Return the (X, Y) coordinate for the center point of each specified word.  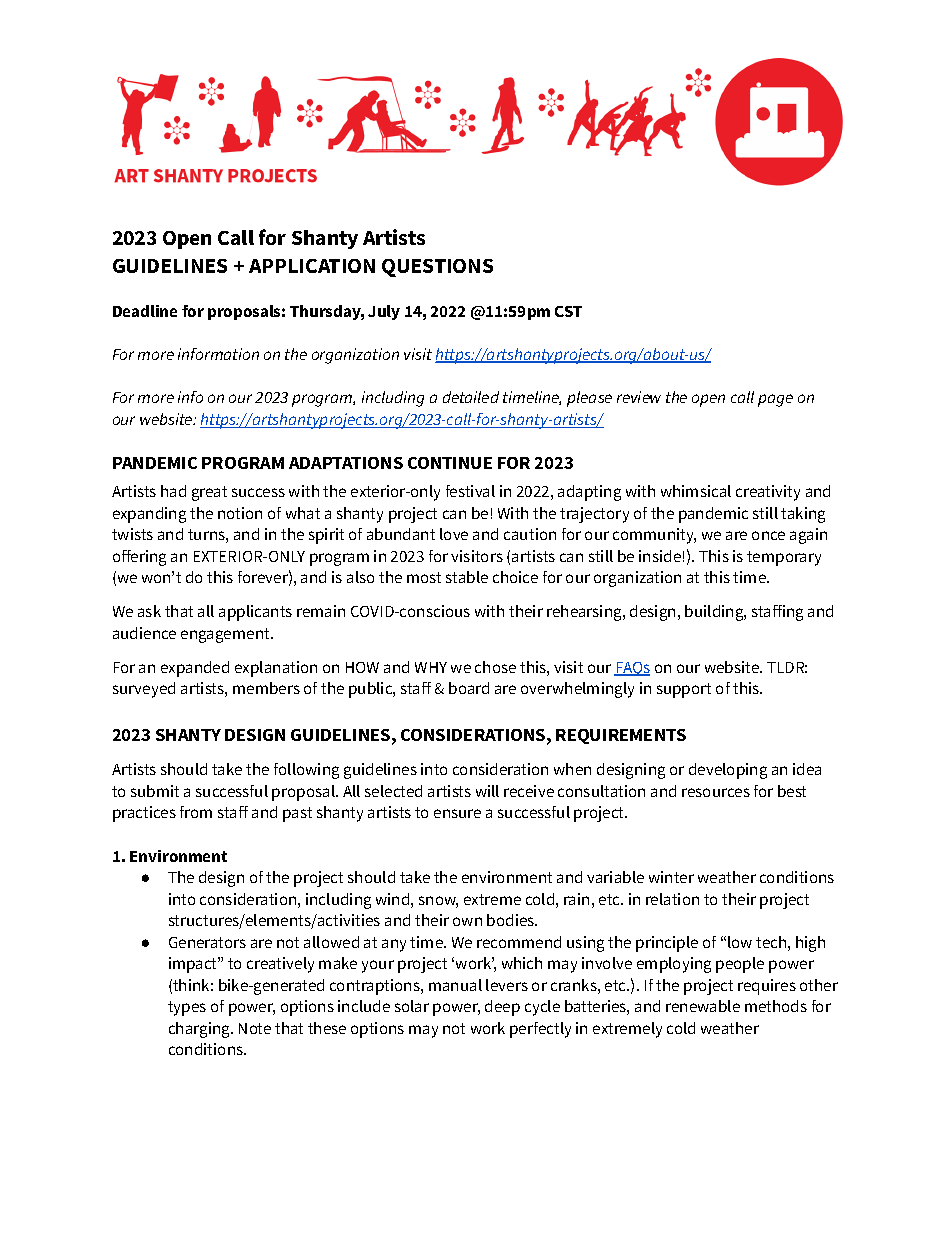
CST (568, 311)
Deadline (145, 311)
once (768, 535)
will (487, 791)
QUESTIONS (437, 268)
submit (155, 791)
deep (502, 1008)
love (454, 534)
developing (728, 771)
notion (240, 513)
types (187, 1008)
